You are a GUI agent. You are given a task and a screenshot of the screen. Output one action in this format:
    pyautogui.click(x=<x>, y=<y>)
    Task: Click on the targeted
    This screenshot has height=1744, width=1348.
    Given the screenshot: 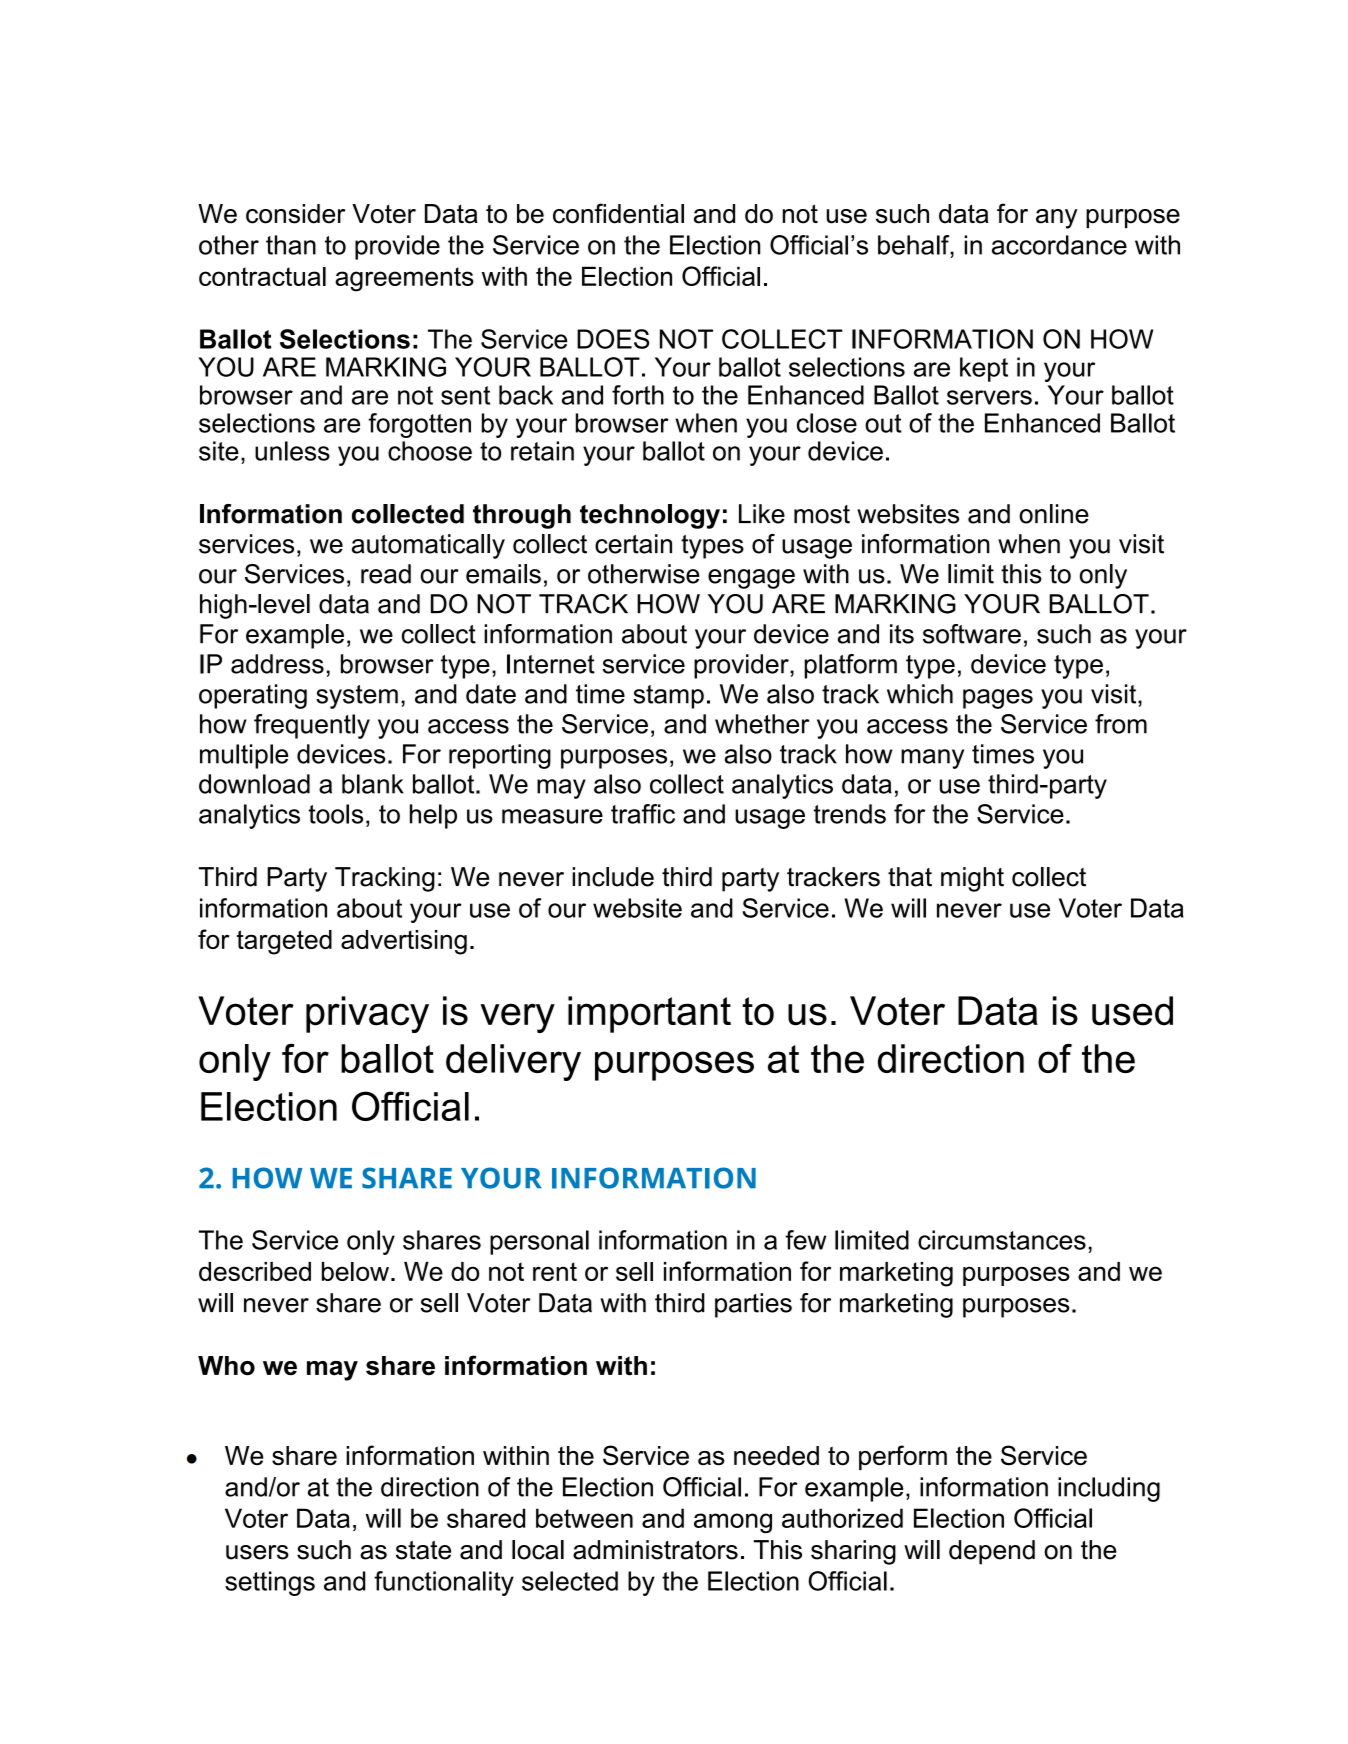 What is the action you would take?
    pyautogui.click(x=284, y=942)
